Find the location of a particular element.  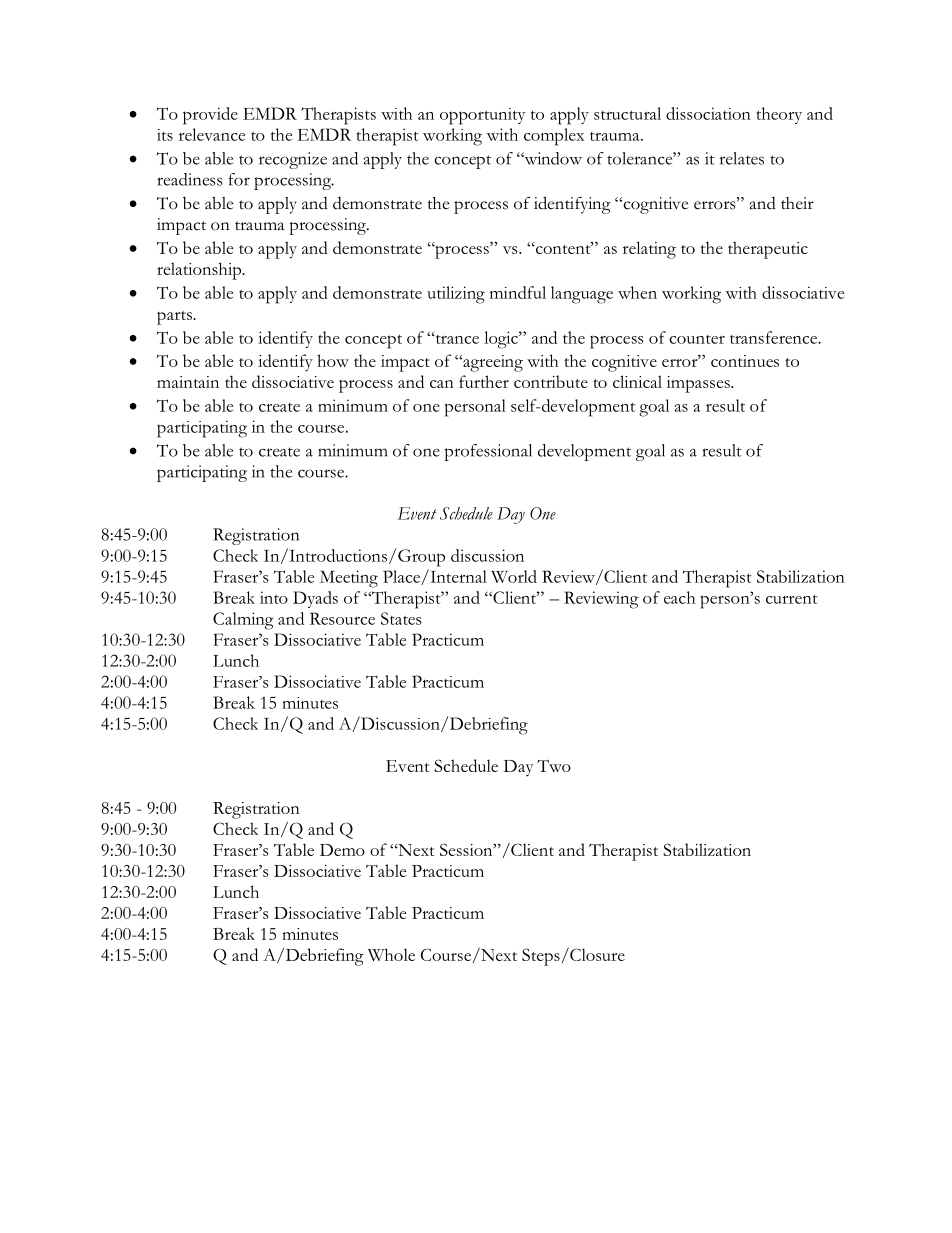

relates is located at coordinates (742, 158).
